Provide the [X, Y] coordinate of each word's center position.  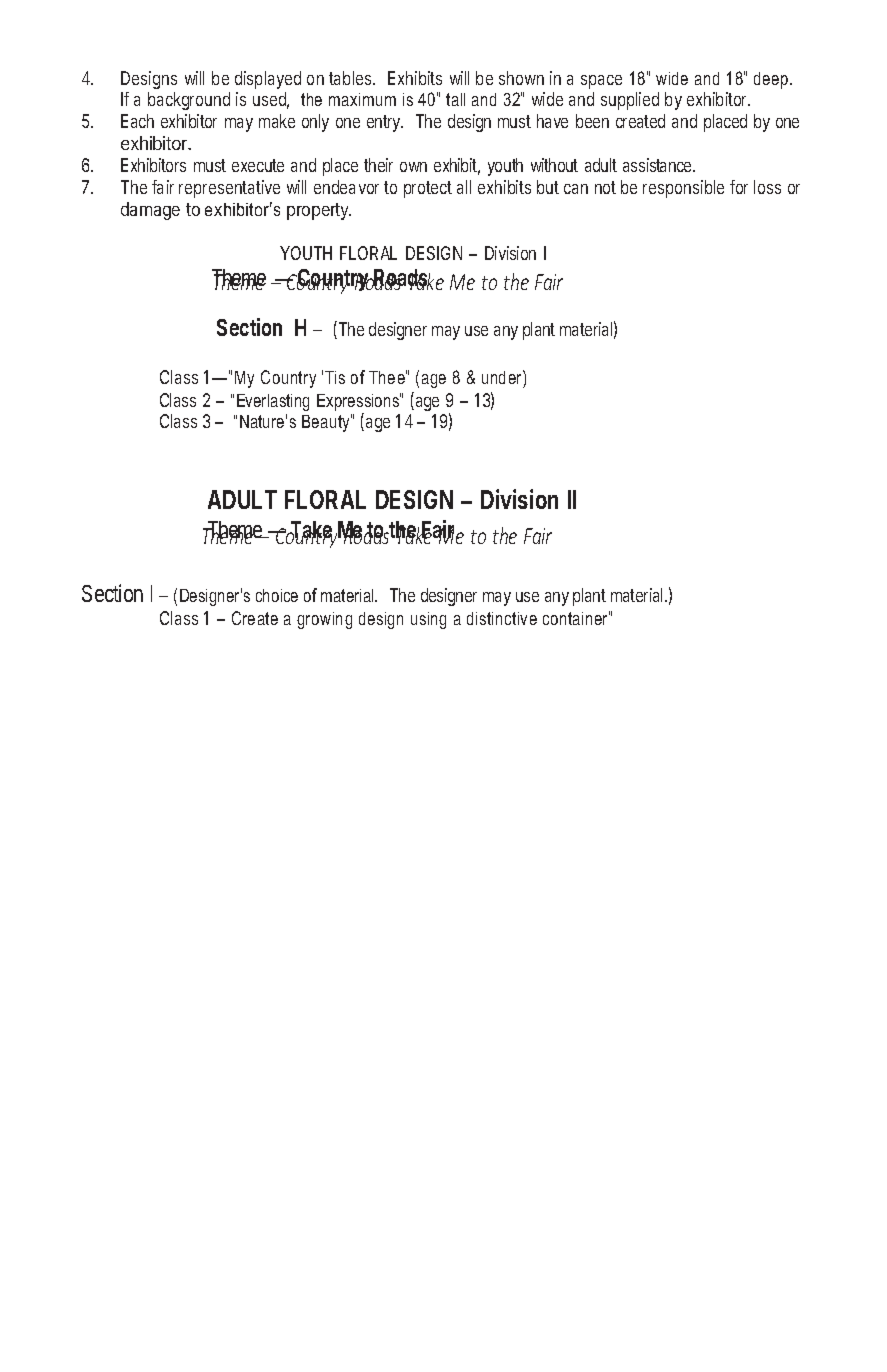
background [189, 101]
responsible [683, 189]
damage [150, 211]
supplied [630, 101]
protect [428, 189]
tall [455, 99]
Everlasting [273, 402]
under [503, 377]
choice [277, 595]
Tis [335, 377]
